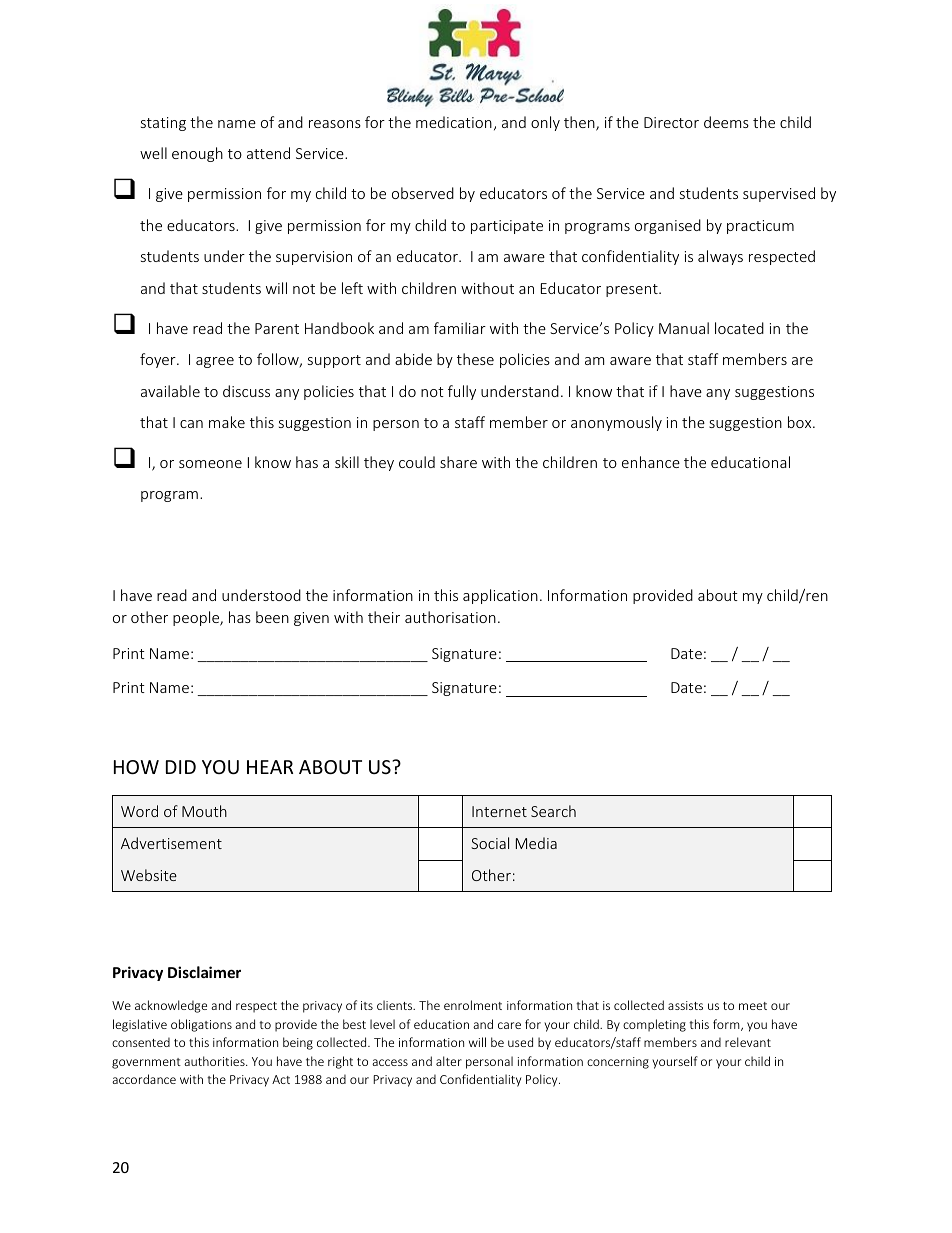 The height and width of the image is (1233, 952). I want to click on enough, so click(197, 154).
